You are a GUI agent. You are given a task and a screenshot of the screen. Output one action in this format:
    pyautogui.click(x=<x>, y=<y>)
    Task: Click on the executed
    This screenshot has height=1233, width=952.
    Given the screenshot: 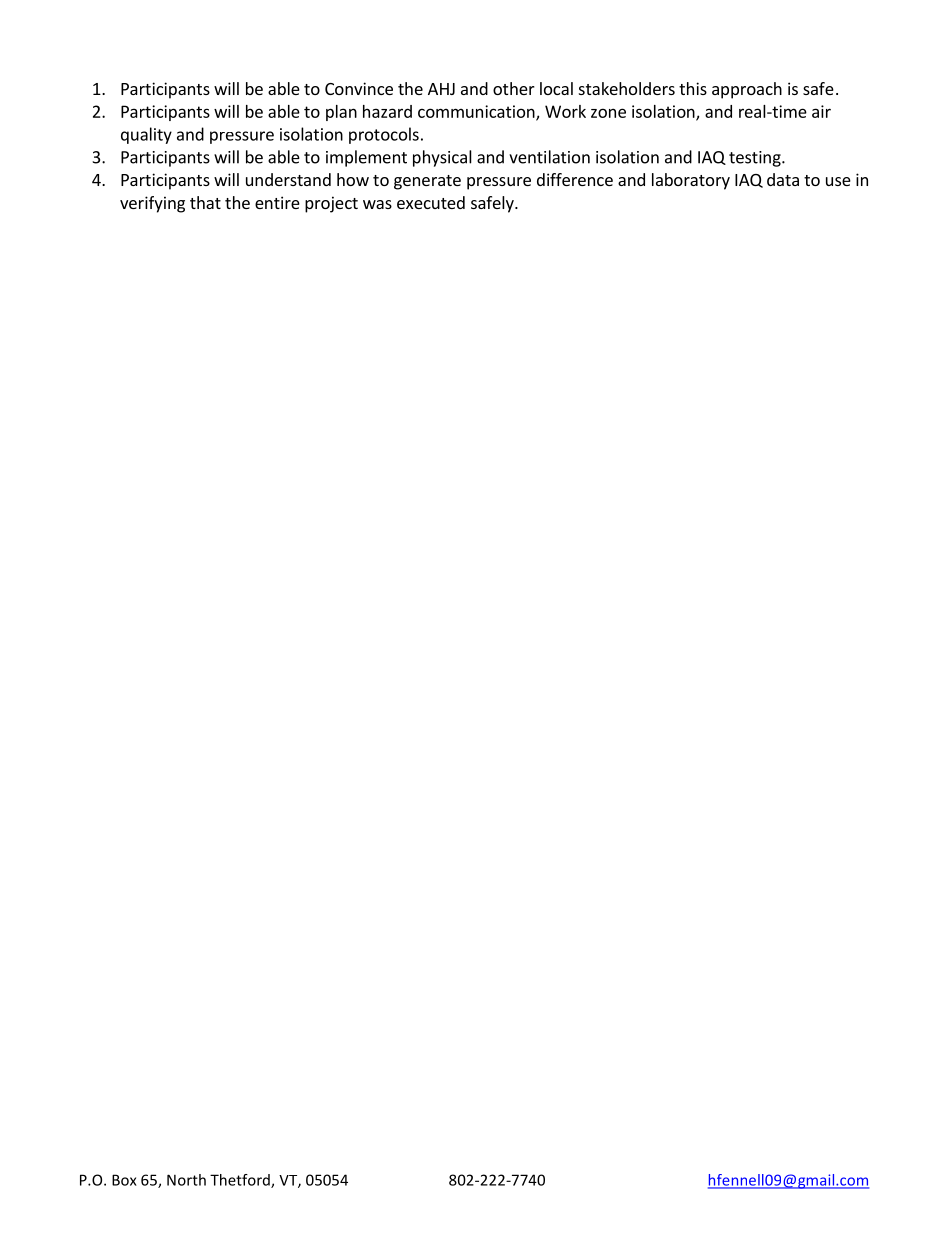 What is the action you would take?
    pyautogui.click(x=431, y=202)
